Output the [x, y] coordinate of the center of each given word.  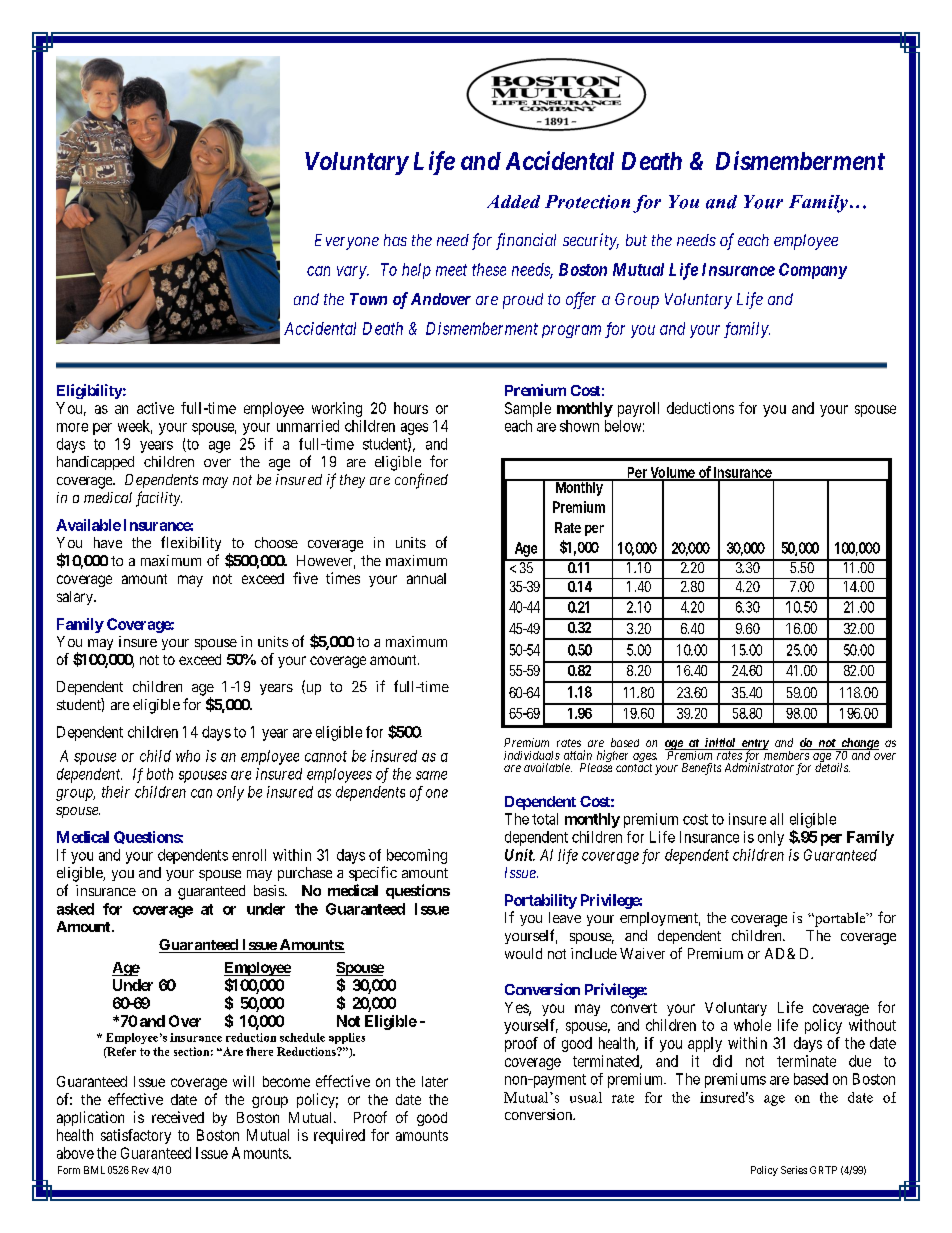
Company [813, 271]
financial [526, 241]
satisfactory [136, 1136]
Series [794, 1170]
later [435, 1081]
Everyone [347, 242]
